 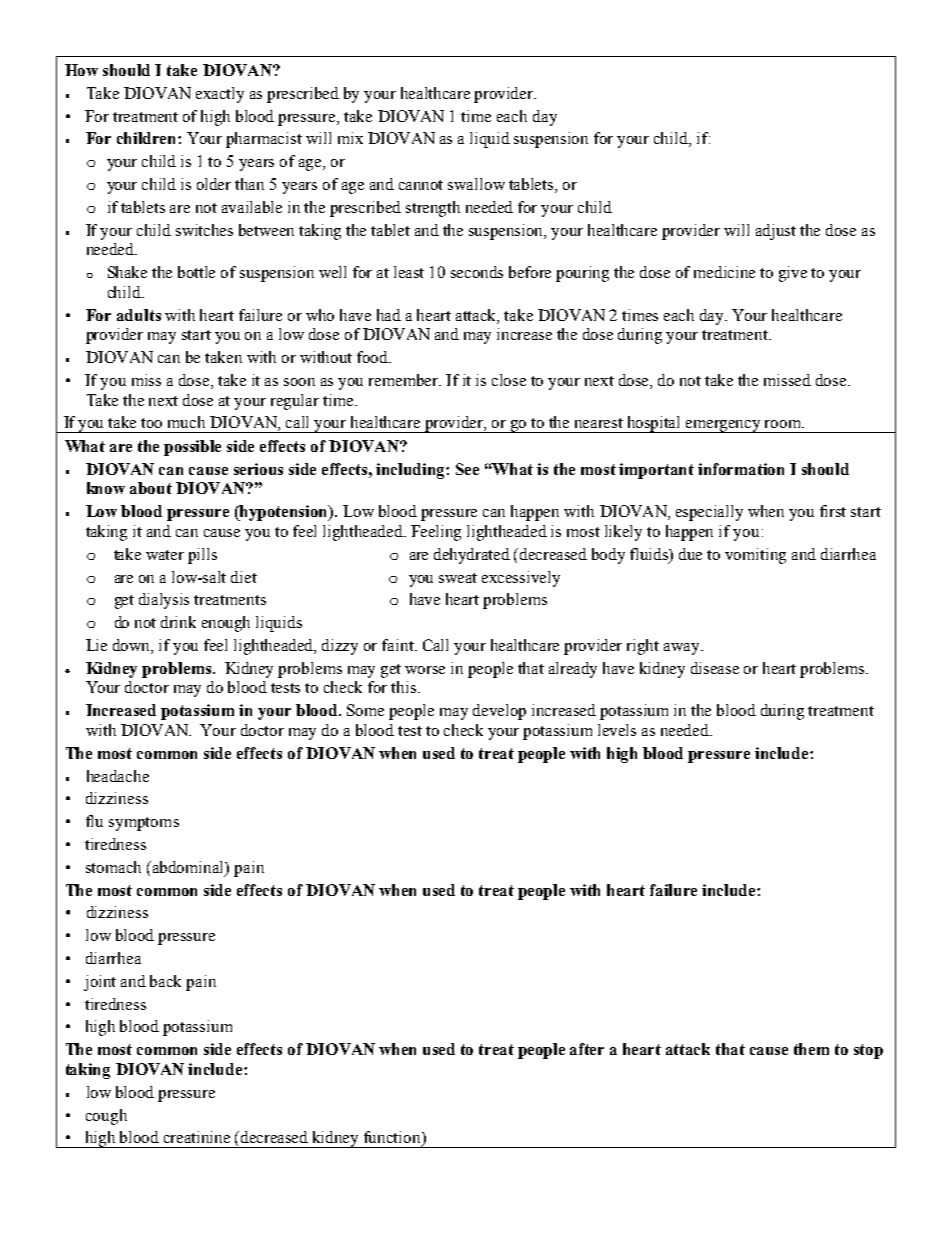 What do you see at coordinates (164, 601) in the screenshot?
I see `dialysis` at bounding box center [164, 601].
